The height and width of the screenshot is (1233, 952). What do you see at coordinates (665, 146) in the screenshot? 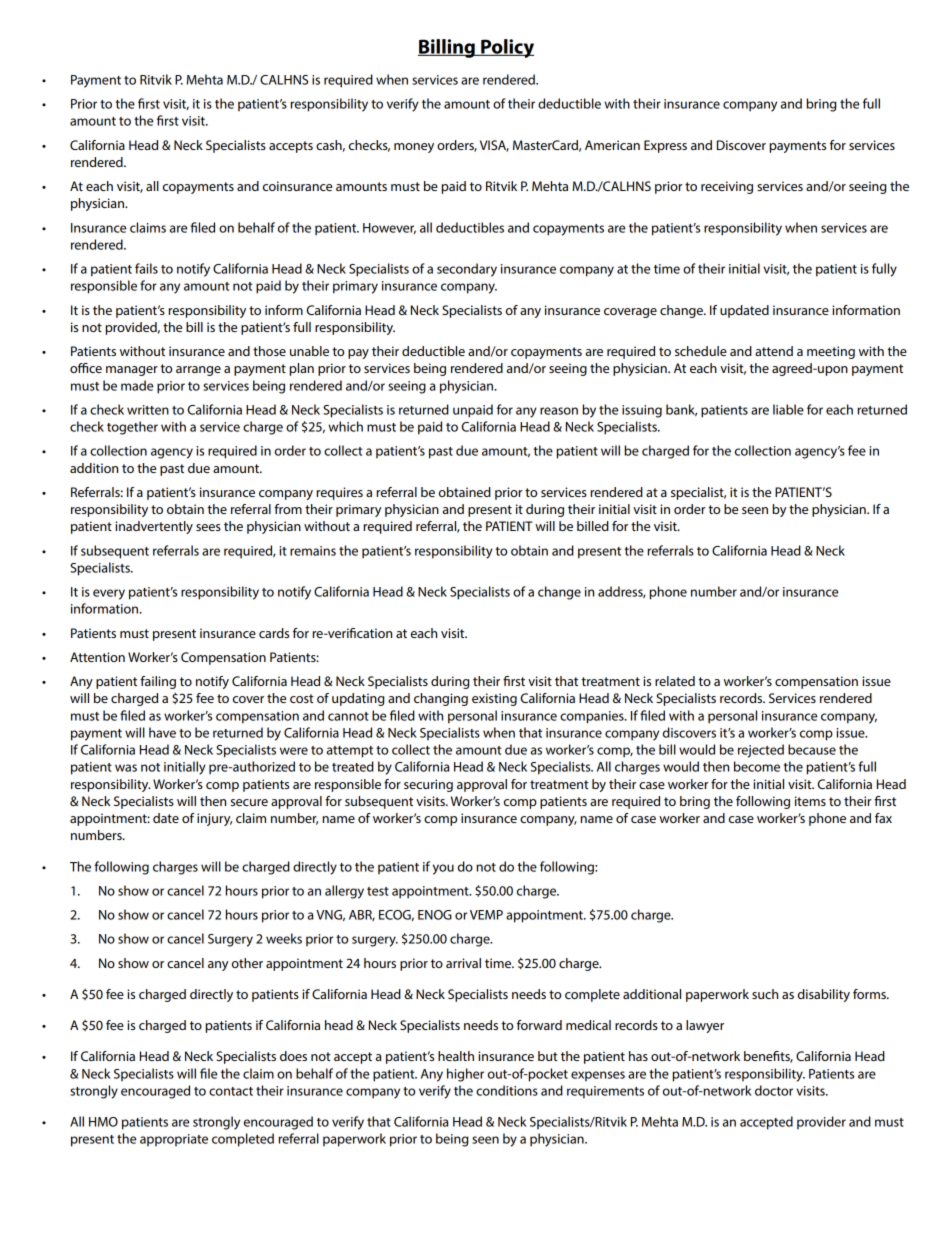
I see `Express` at bounding box center [665, 146].
